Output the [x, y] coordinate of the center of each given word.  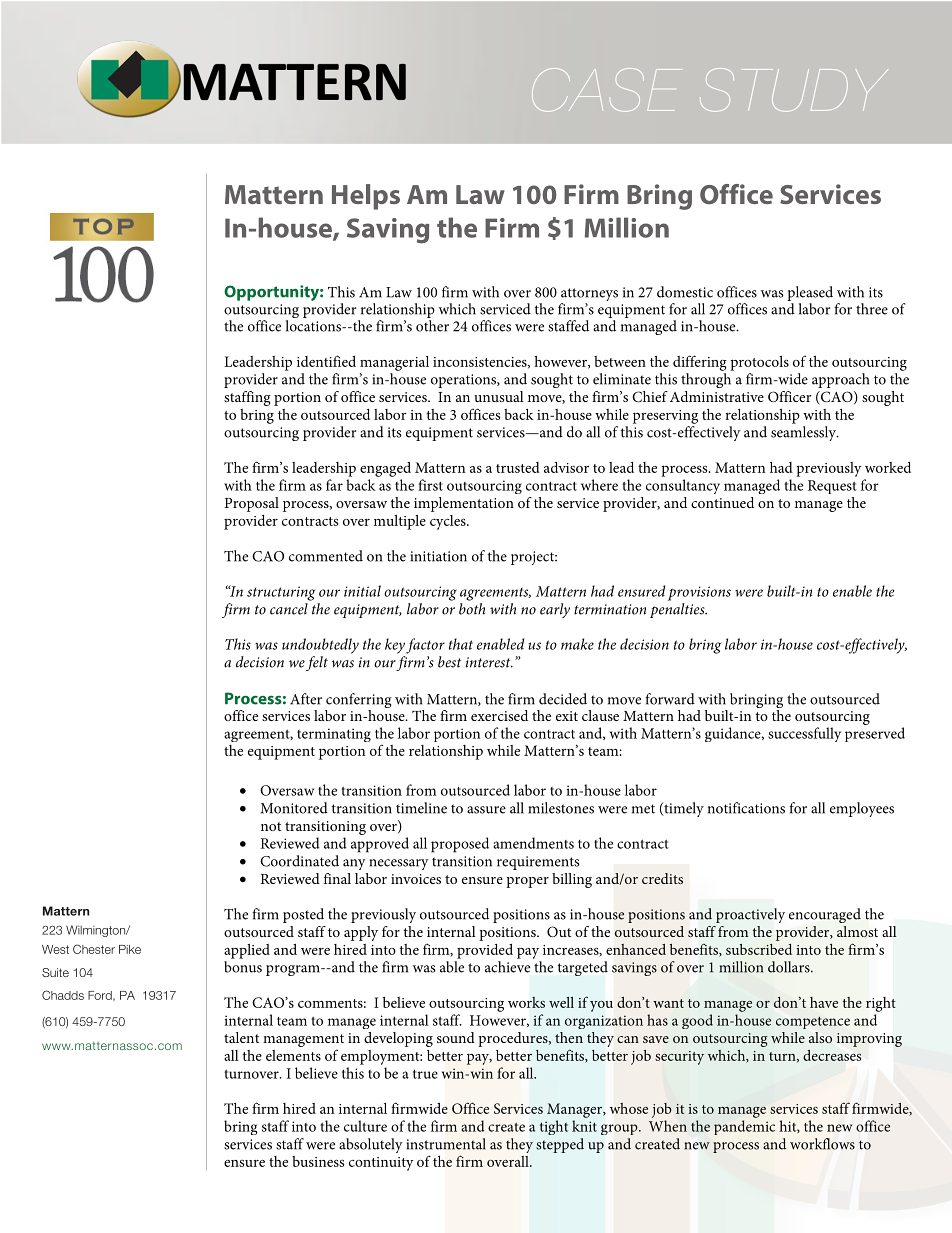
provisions [699, 593]
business [318, 1161]
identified [326, 361]
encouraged [825, 915]
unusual [499, 396]
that [461, 644]
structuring [281, 593]
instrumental [446, 1144]
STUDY [793, 90]
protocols [759, 363]
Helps [366, 197]
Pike [130, 949]
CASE [607, 90]
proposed [460, 845]
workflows [822, 1144]
